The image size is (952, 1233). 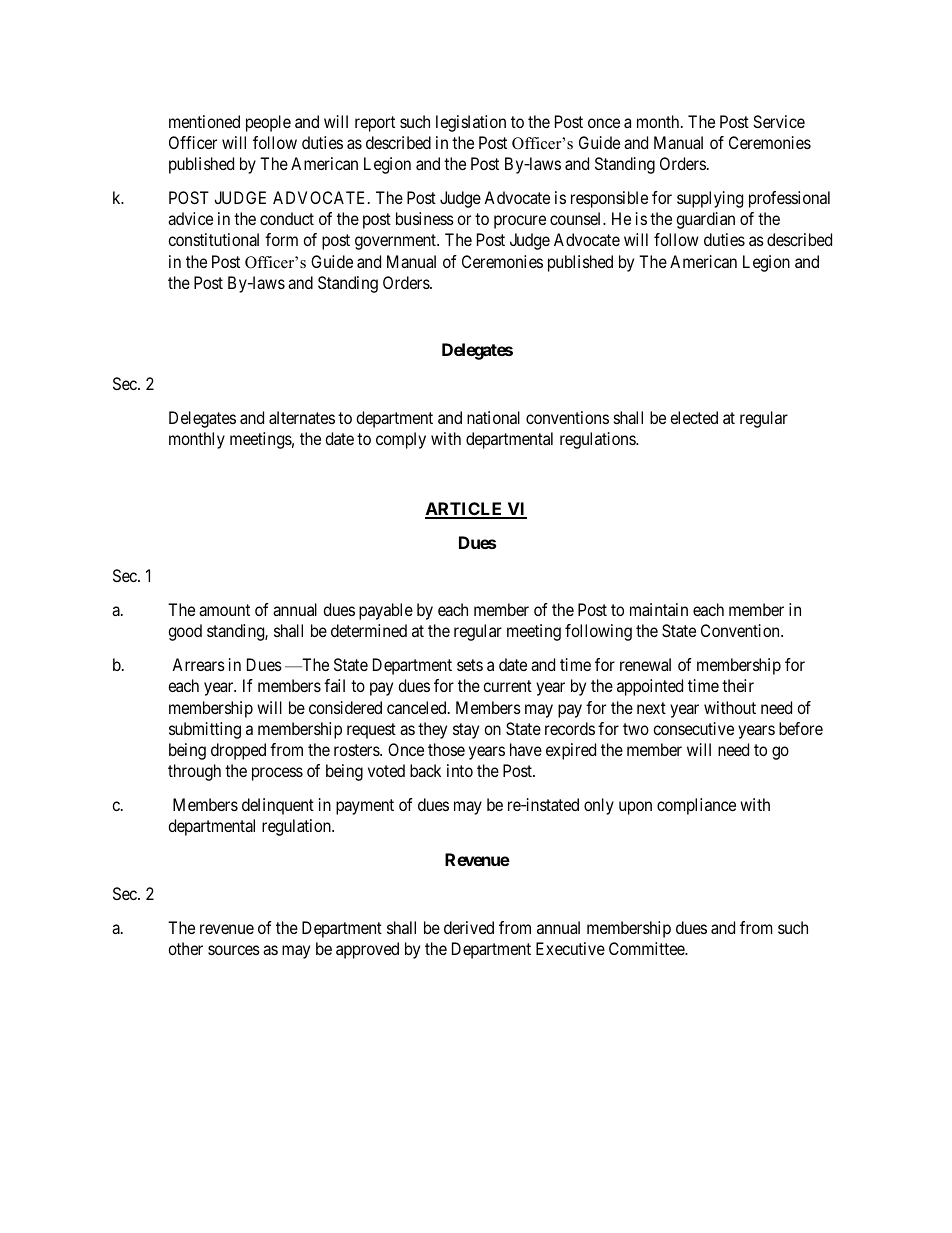 What do you see at coordinates (460, 770) in the page?
I see `into` at bounding box center [460, 770].
